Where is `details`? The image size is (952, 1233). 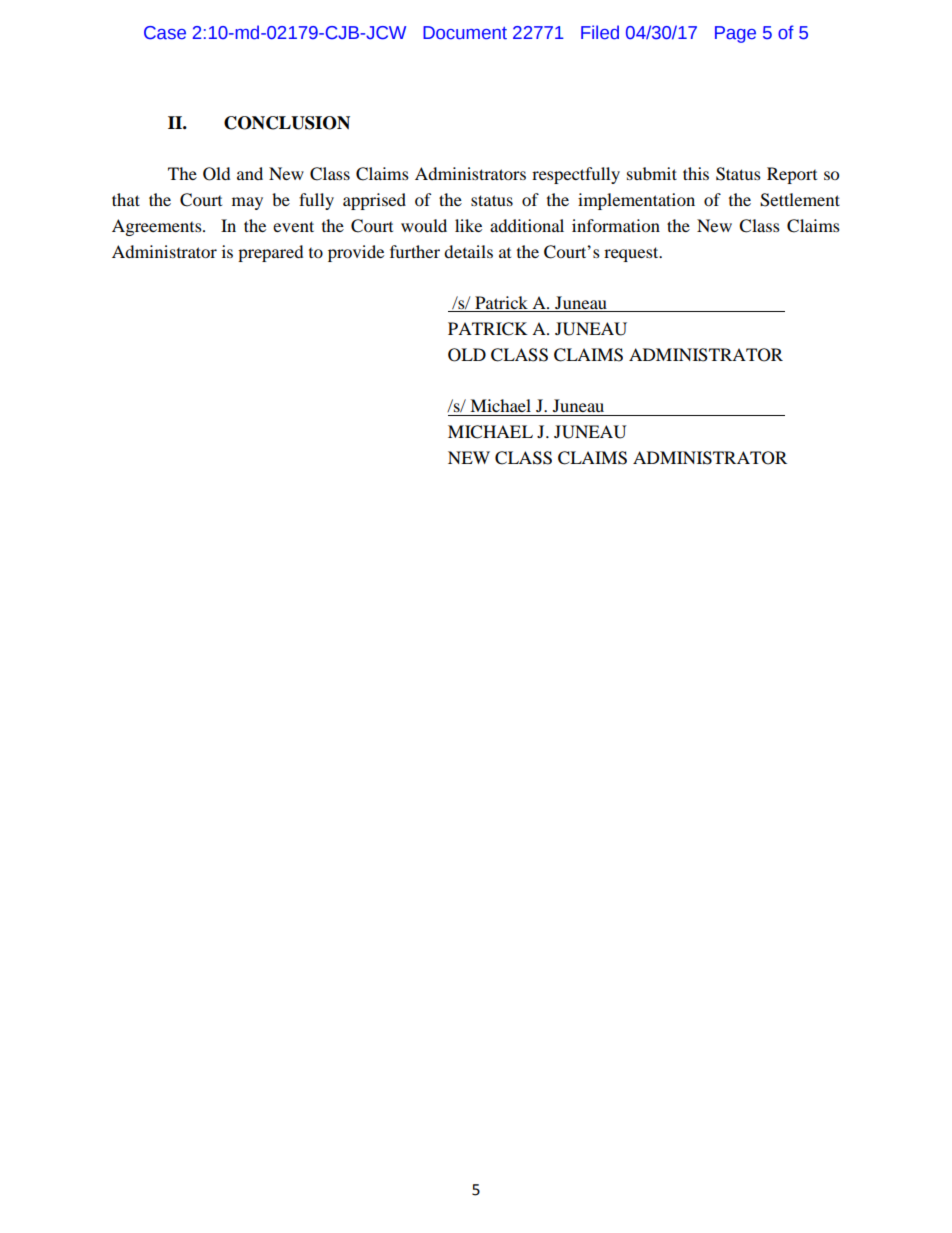 details is located at coordinates (468, 251).
